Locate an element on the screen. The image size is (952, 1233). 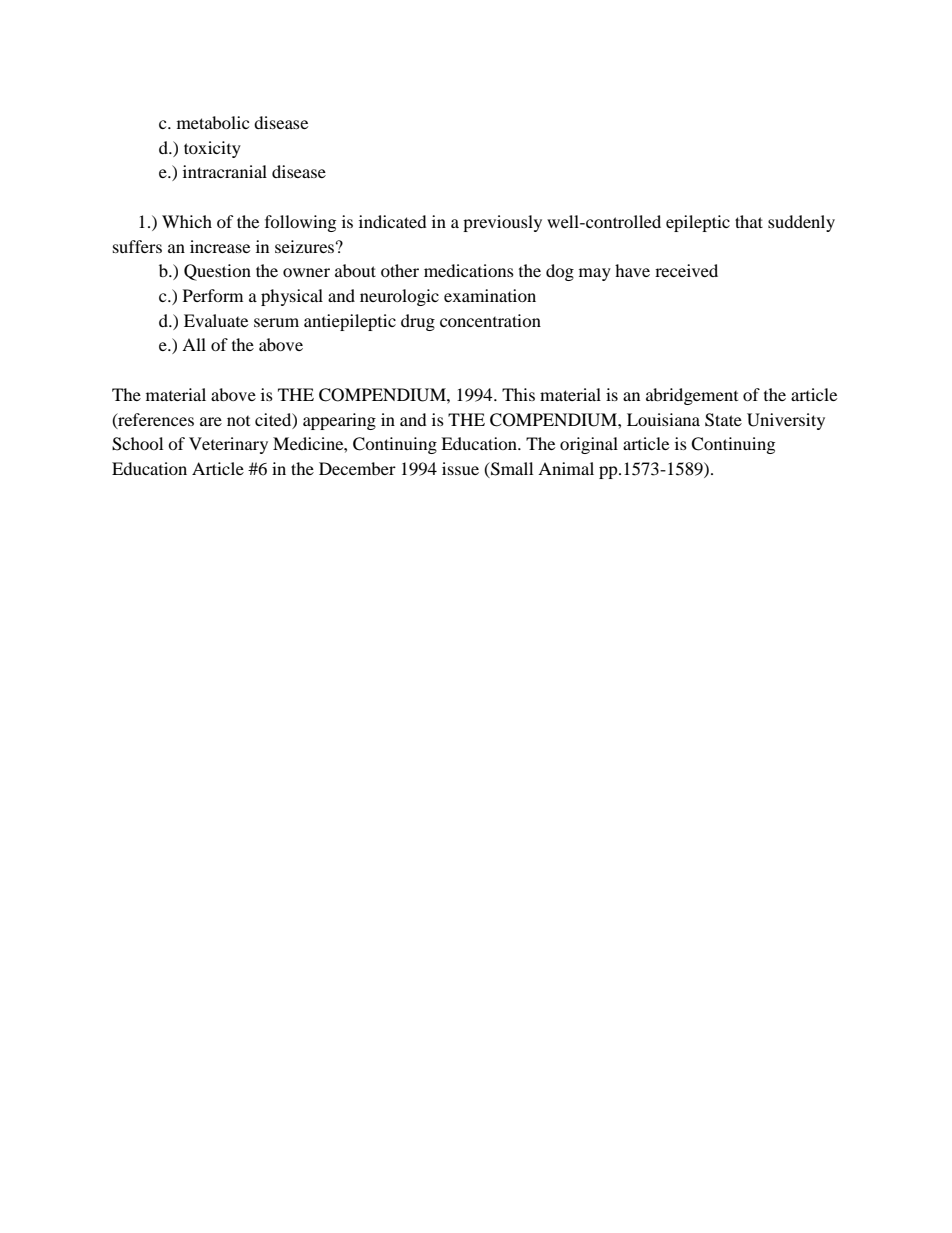
metabolic is located at coordinates (213, 122).
